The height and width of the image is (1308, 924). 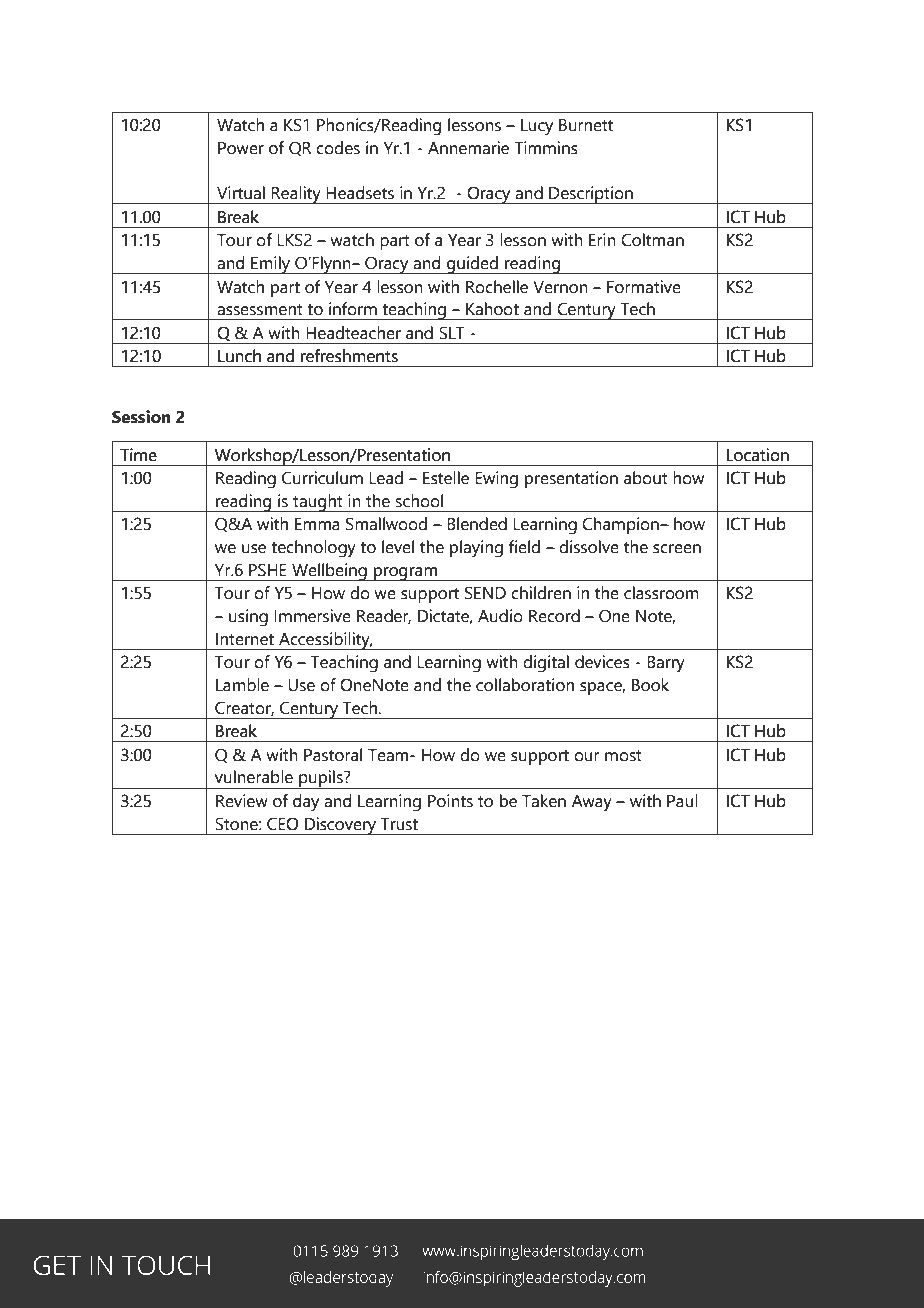 I want to click on Annemarie, so click(x=468, y=148).
